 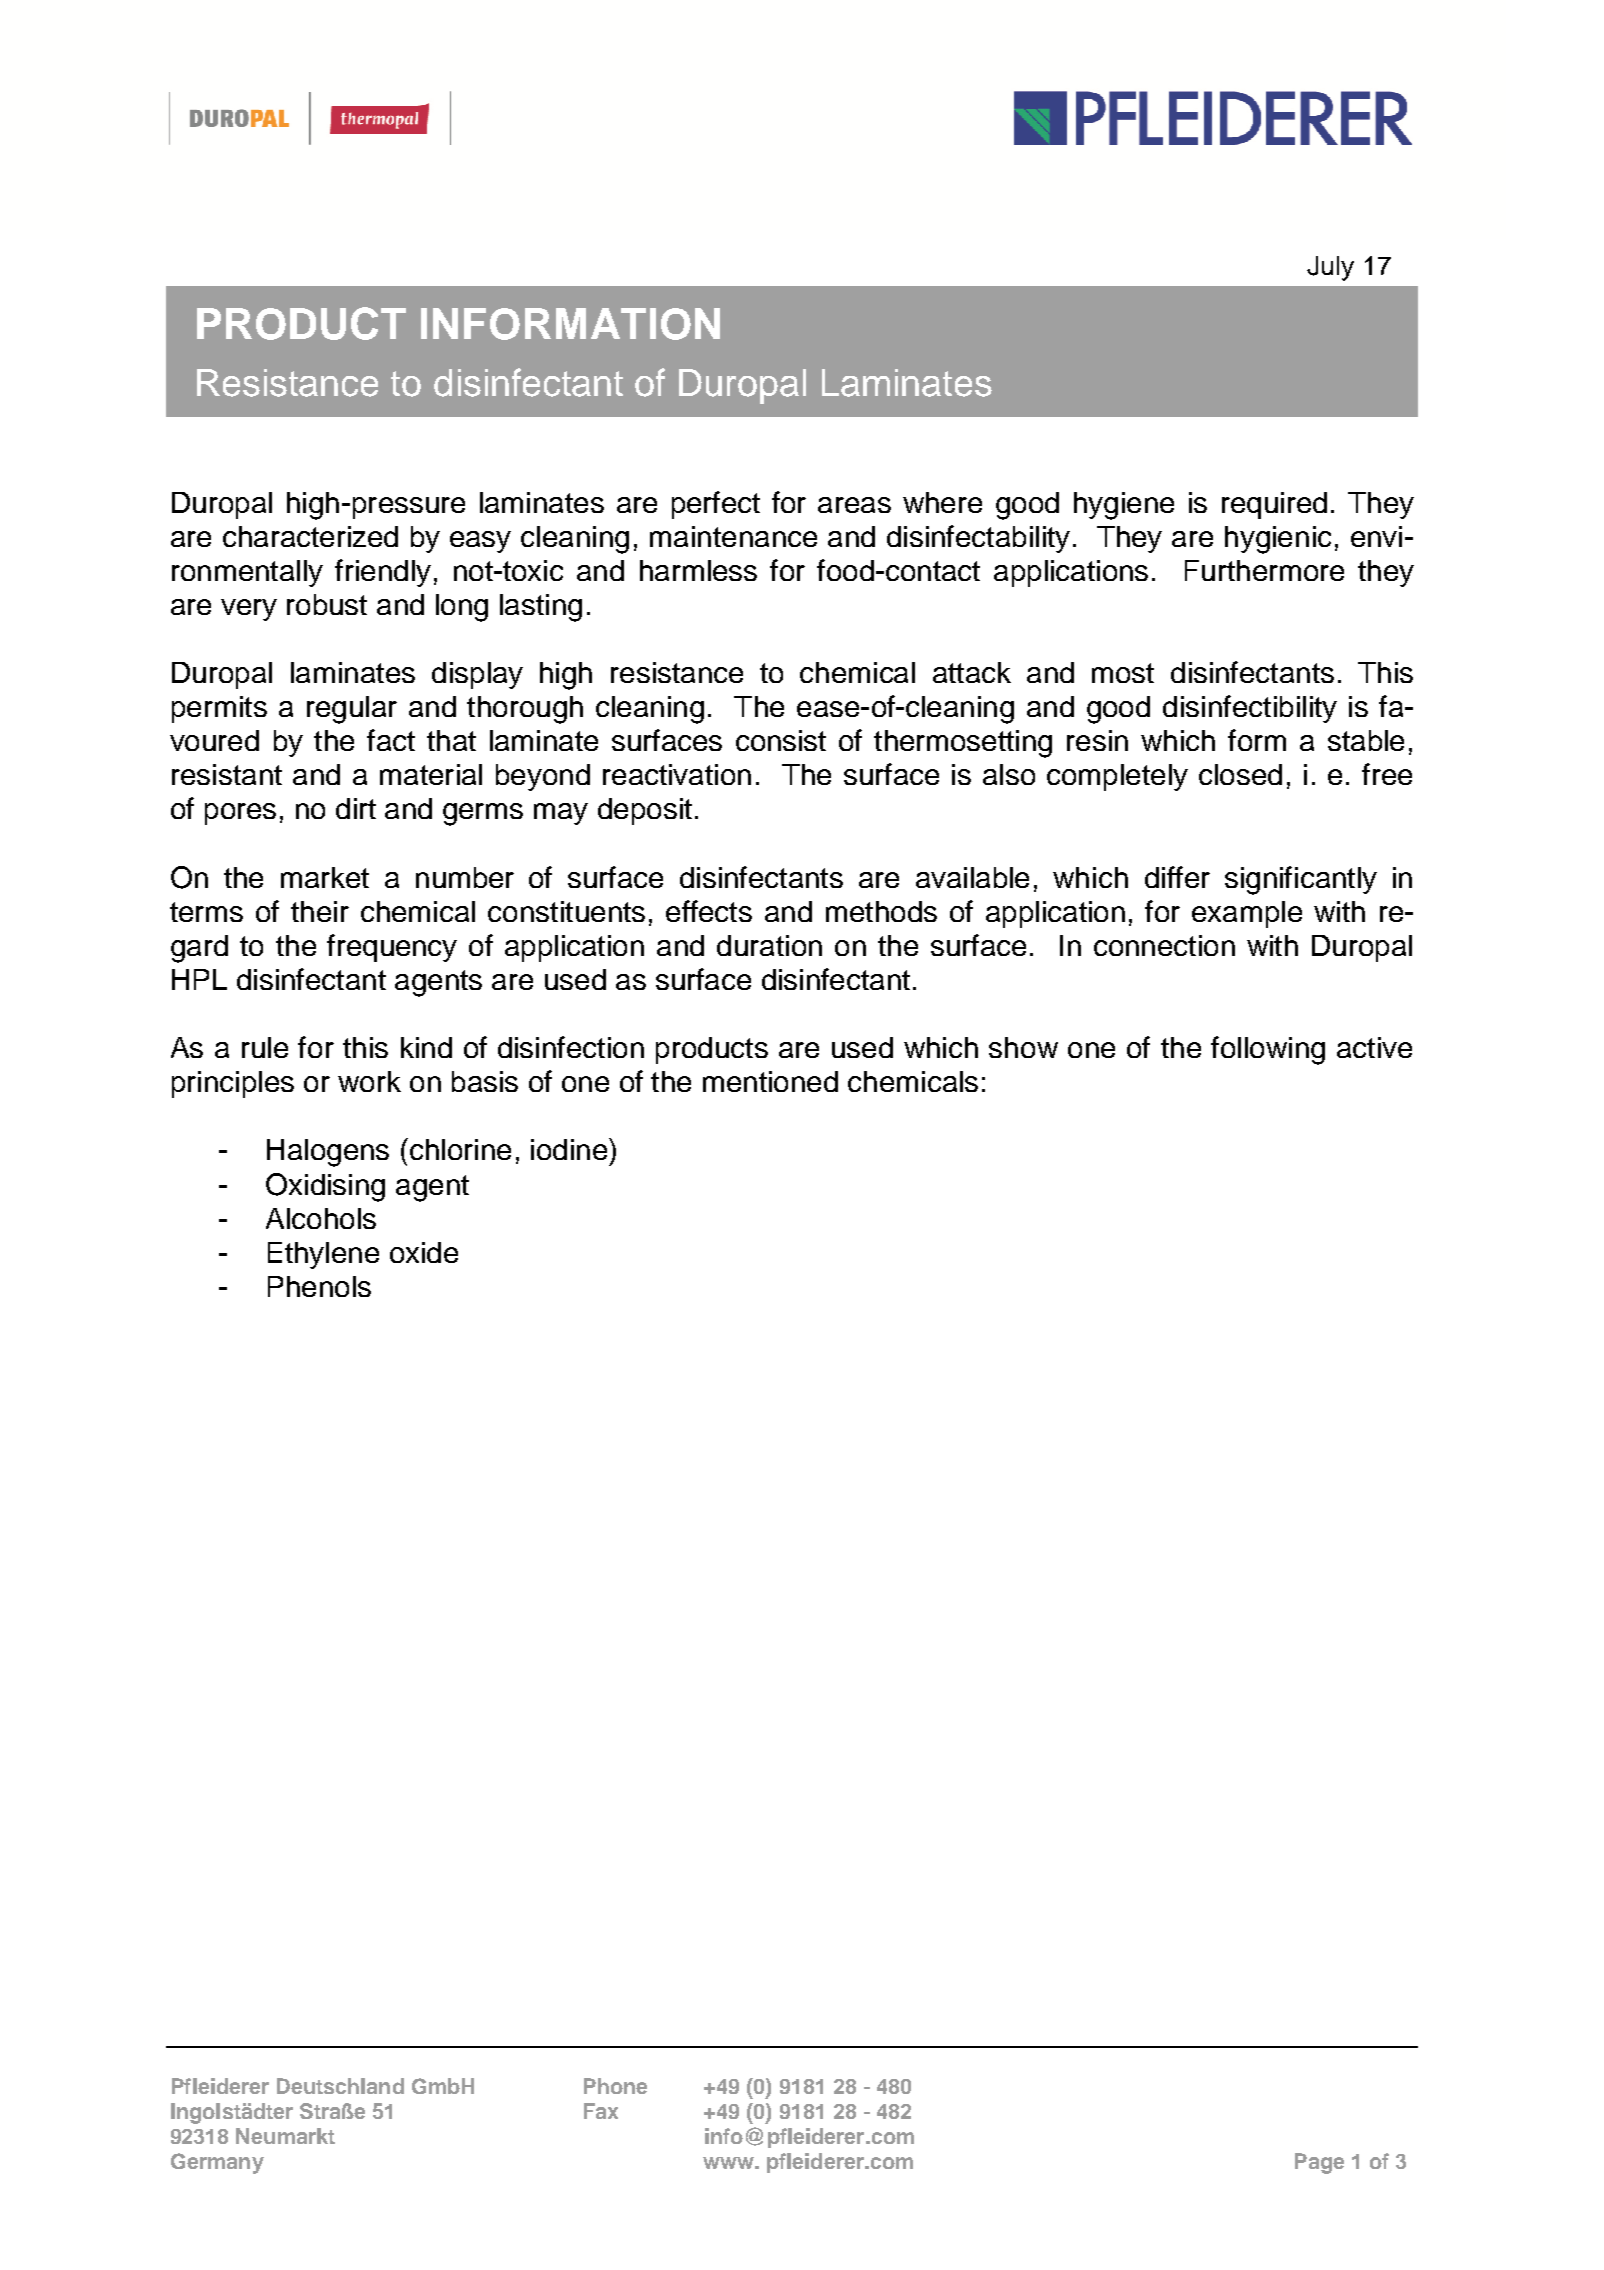 What do you see at coordinates (569, 1149) in the screenshot?
I see `iodine` at bounding box center [569, 1149].
